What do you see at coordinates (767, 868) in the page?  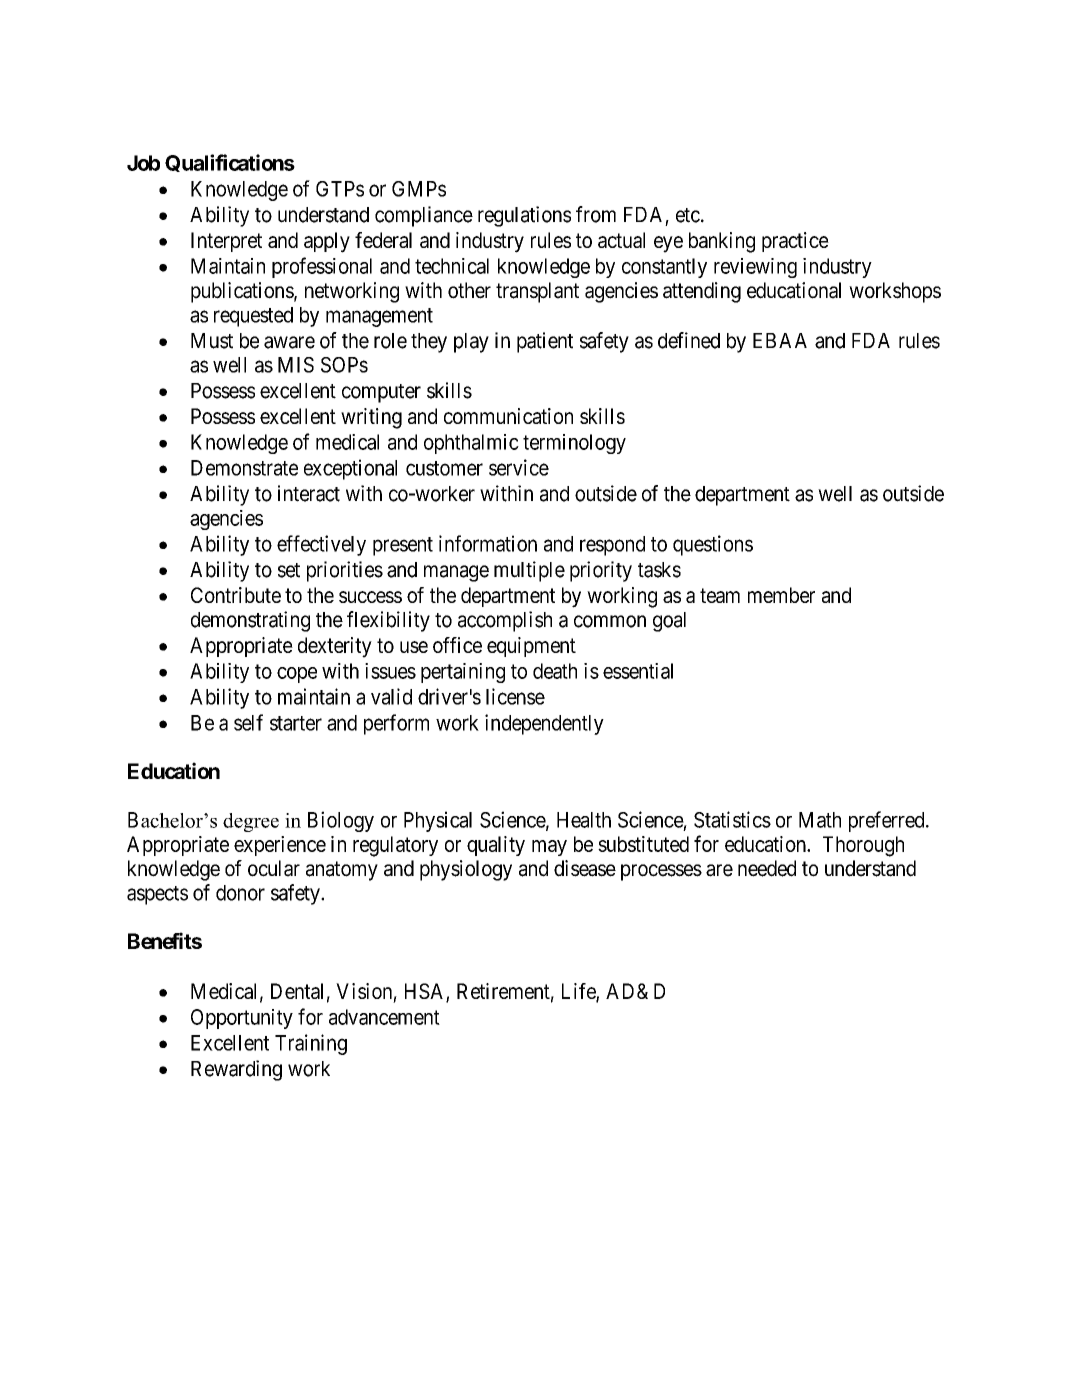 I see `needed` at bounding box center [767, 868].
